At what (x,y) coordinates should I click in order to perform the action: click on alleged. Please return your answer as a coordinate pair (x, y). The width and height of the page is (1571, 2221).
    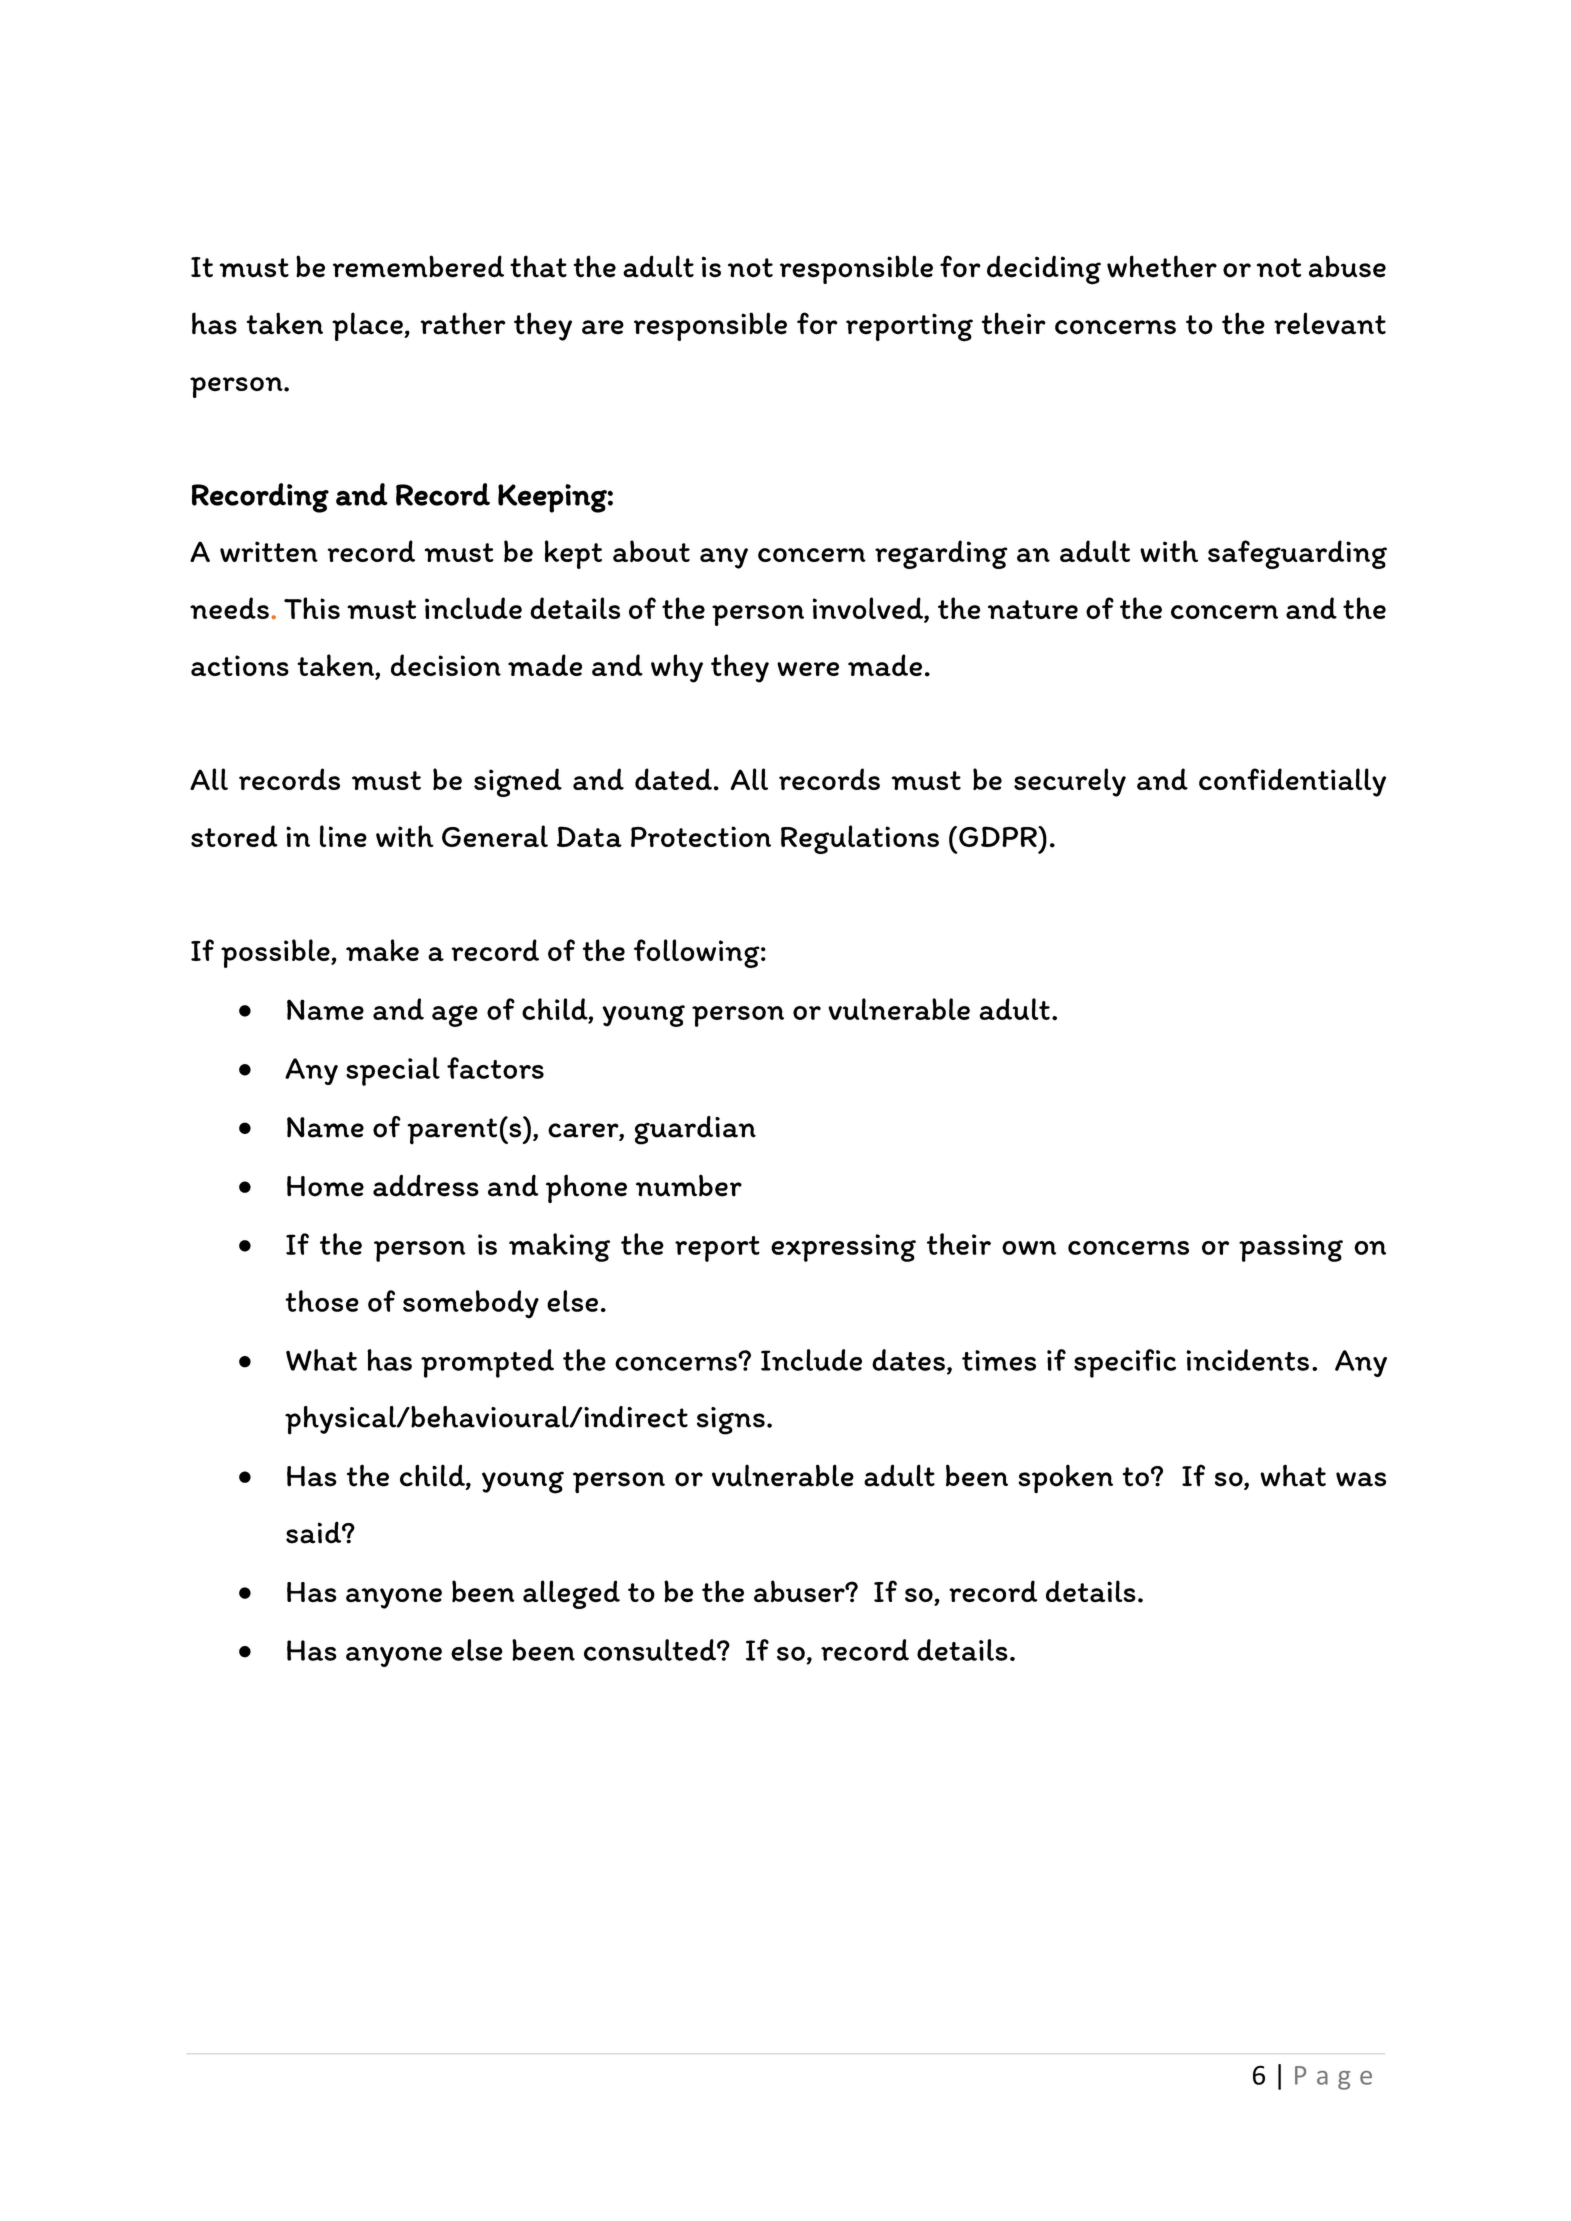
    Looking at the image, I should click on (571, 1594).
